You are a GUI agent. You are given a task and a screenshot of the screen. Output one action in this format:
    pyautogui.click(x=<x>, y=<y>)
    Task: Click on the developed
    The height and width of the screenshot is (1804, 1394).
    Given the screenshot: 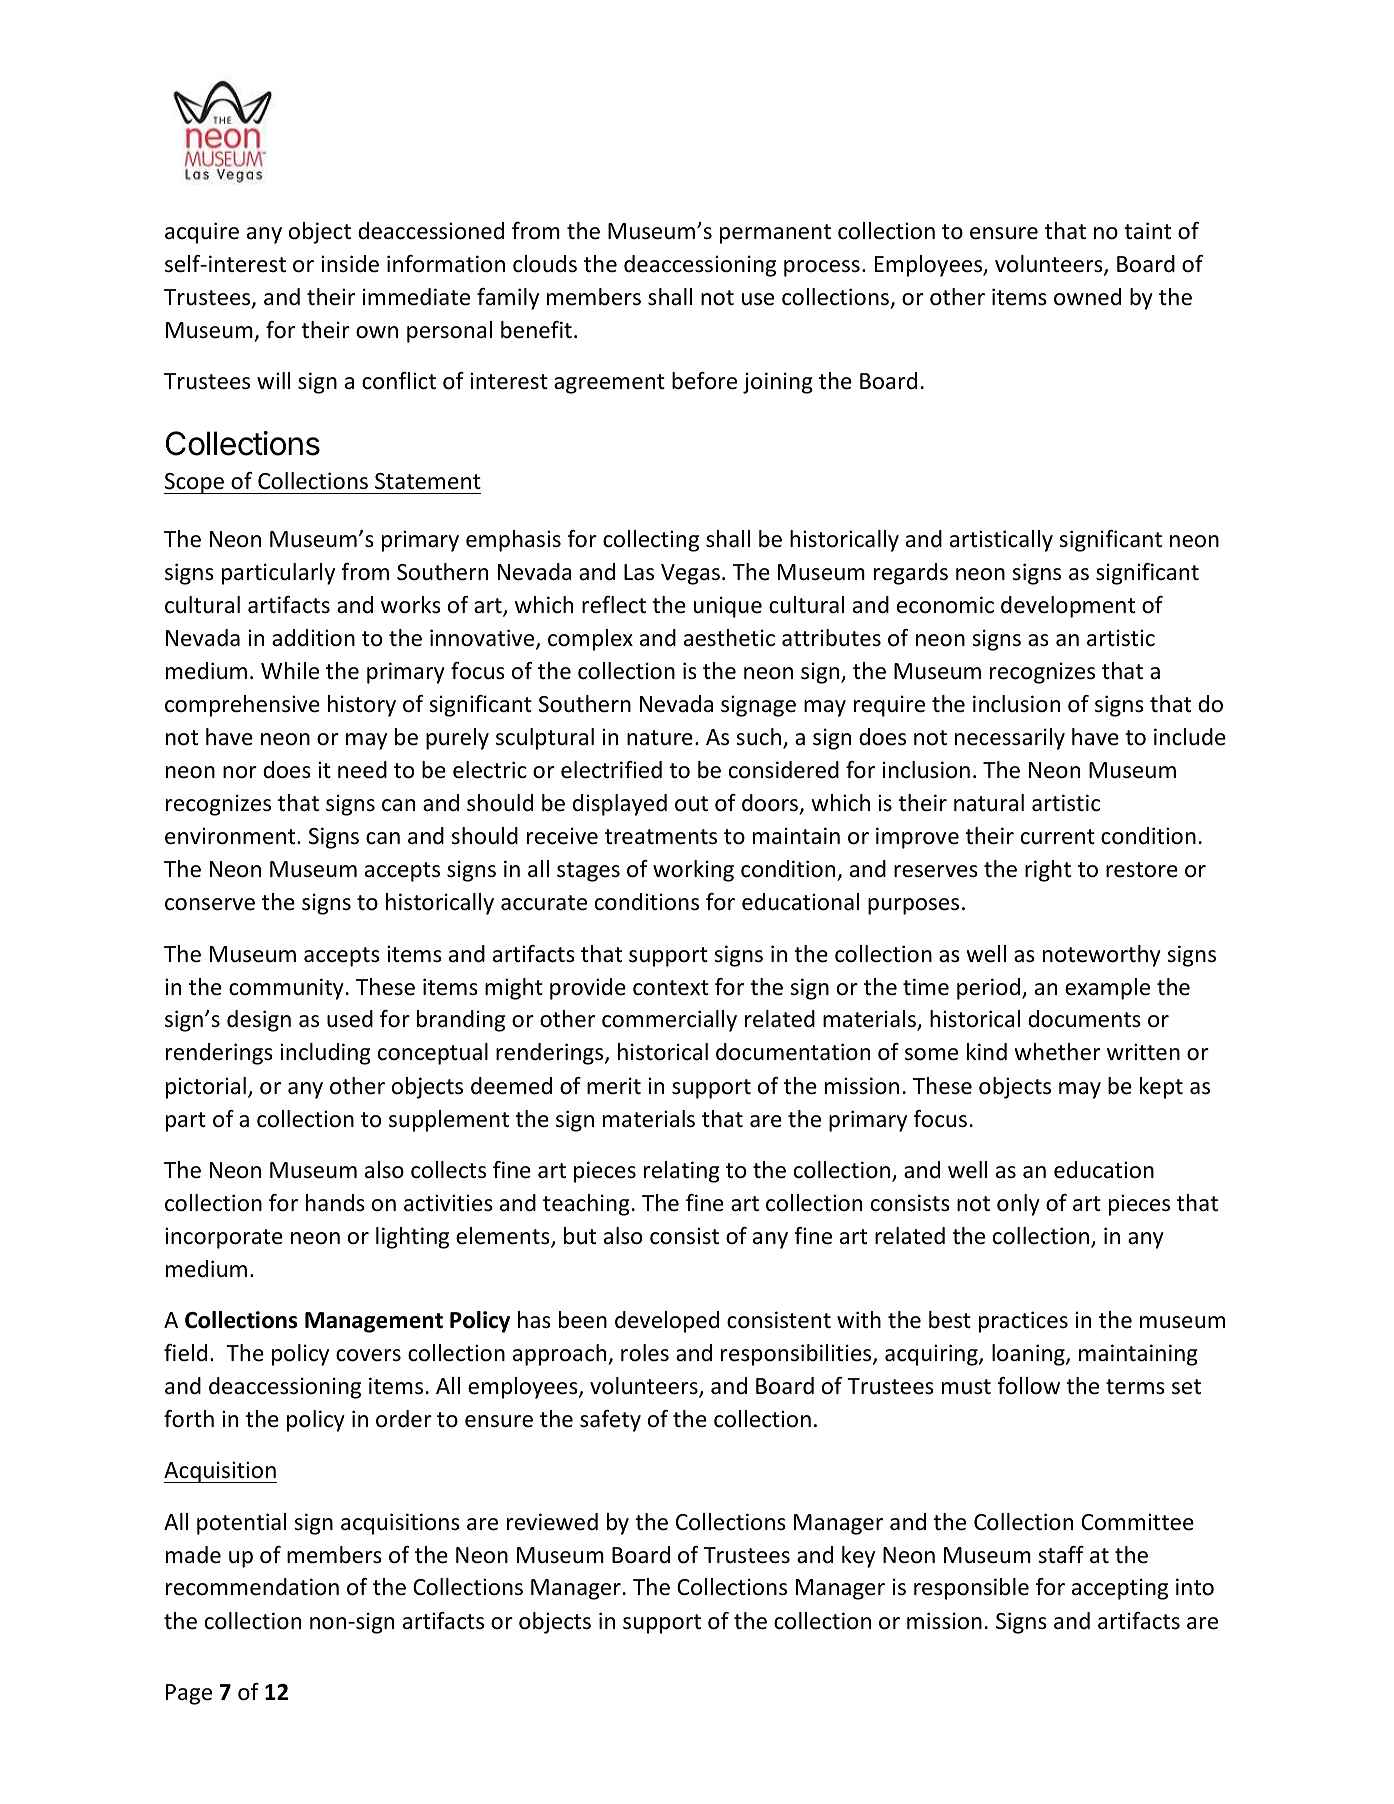 What is the action you would take?
    pyautogui.click(x=667, y=1322)
